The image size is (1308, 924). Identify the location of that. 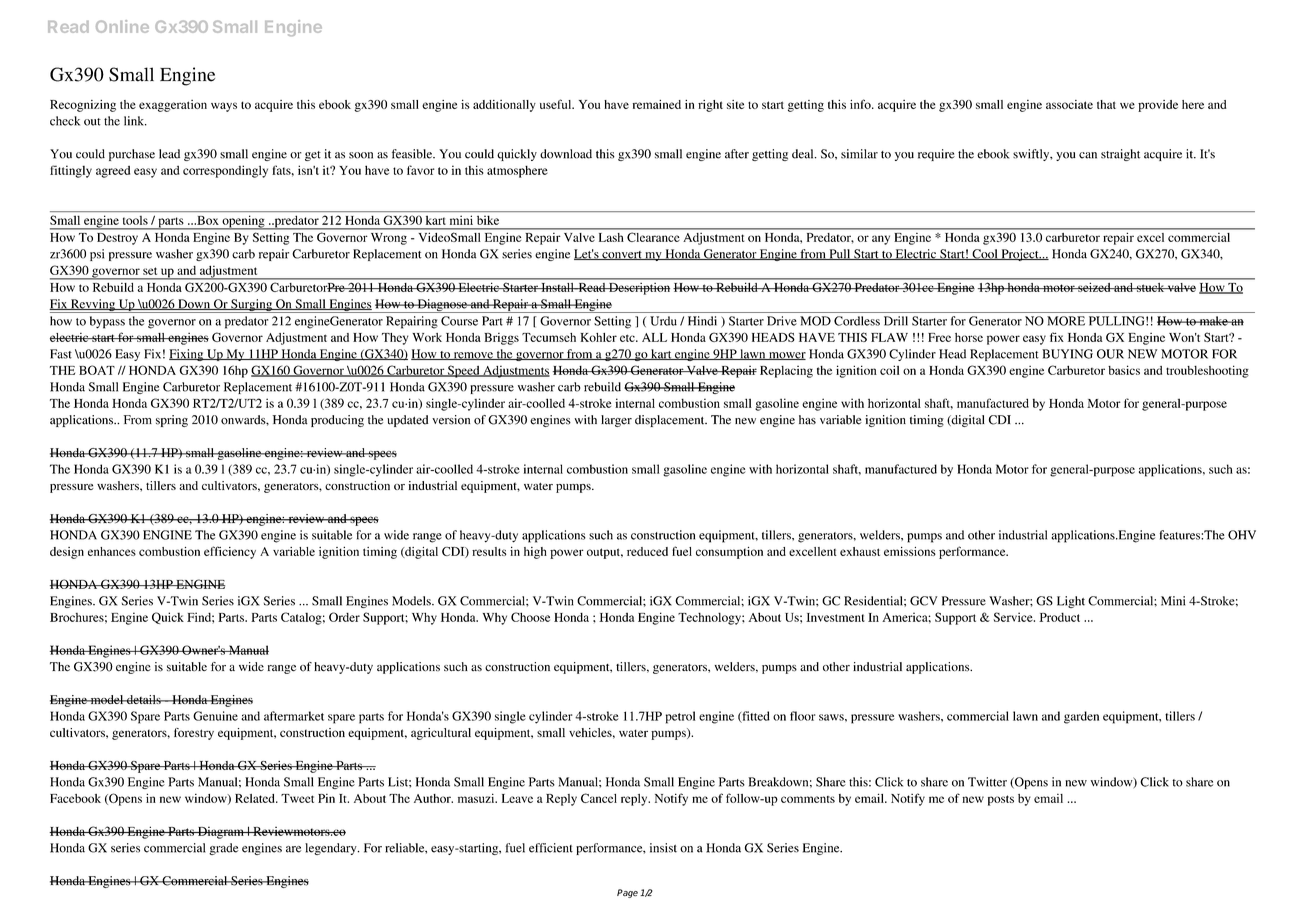
(1106, 104).
